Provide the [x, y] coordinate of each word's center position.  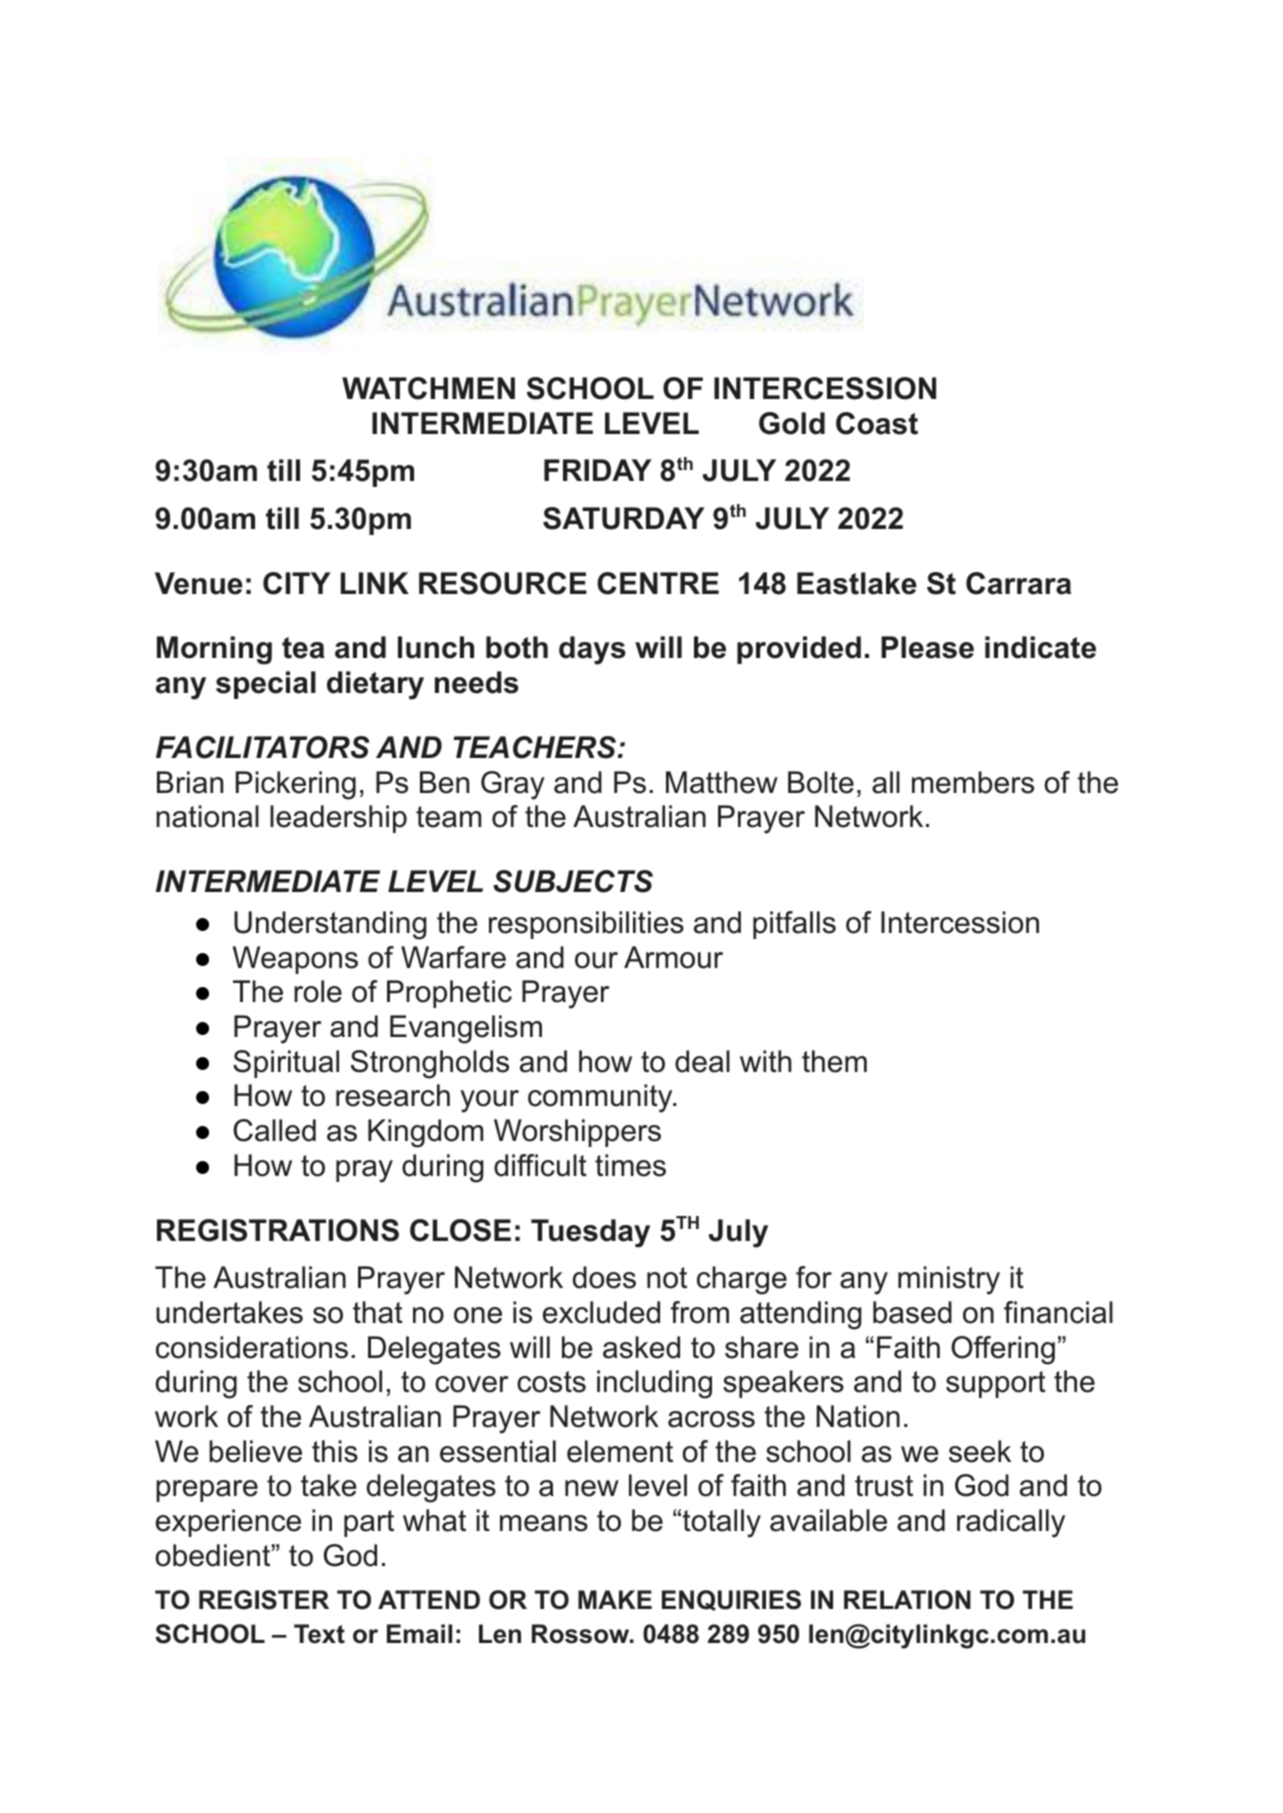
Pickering [296, 785]
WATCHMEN [428, 388]
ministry [949, 1280]
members [973, 782]
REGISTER [264, 1600]
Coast [877, 423]
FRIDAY [598, 470]
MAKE [615, 1599]
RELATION [907, 1600]
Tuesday [590, 1233]
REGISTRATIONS [278, 1230]
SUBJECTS [573, 881]
